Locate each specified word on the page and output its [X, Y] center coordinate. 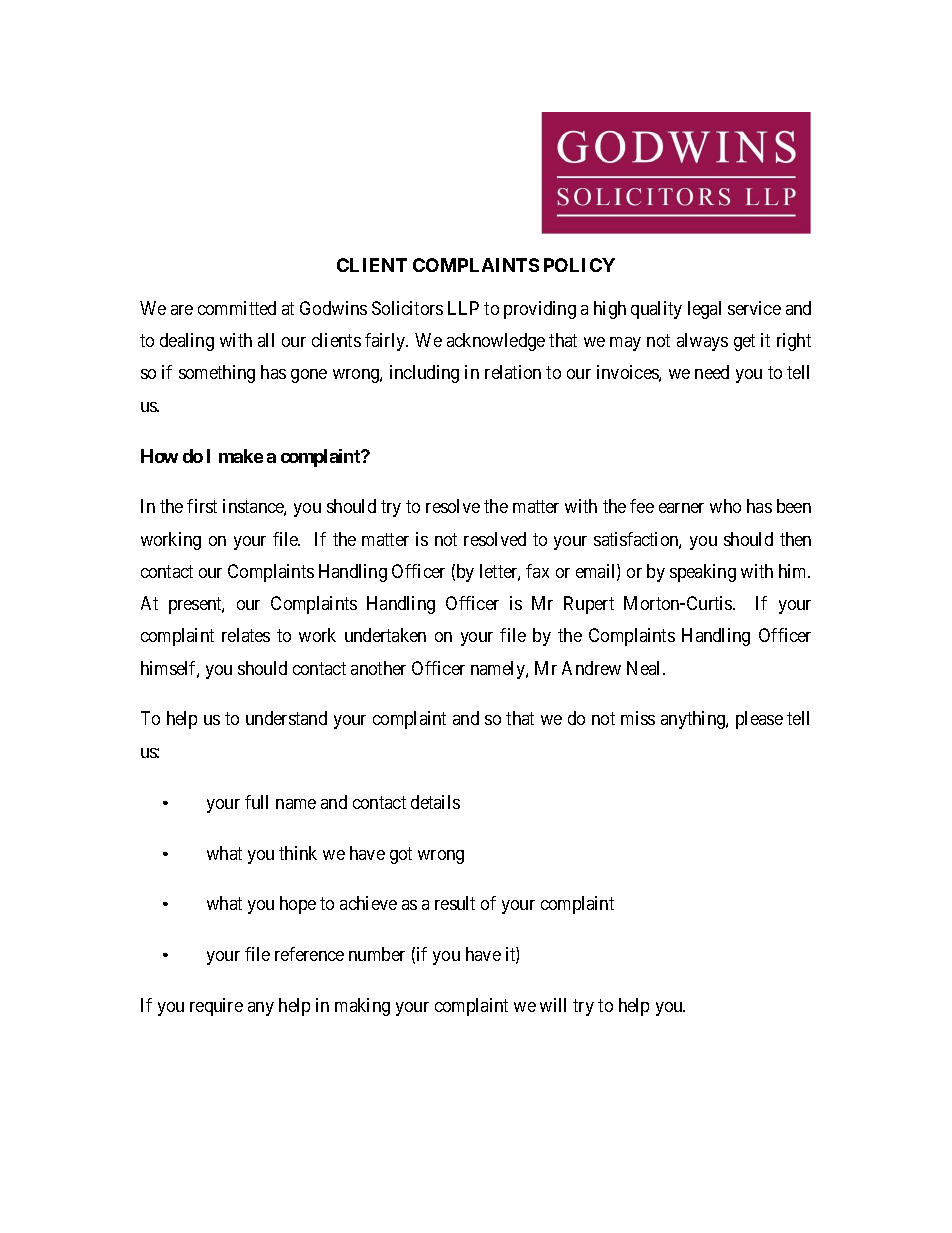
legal [704, 310]
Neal [645, 668]
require [216, 1007]
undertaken [385, 635]
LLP [463, 308]
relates [246, 635]
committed [237, 308]
